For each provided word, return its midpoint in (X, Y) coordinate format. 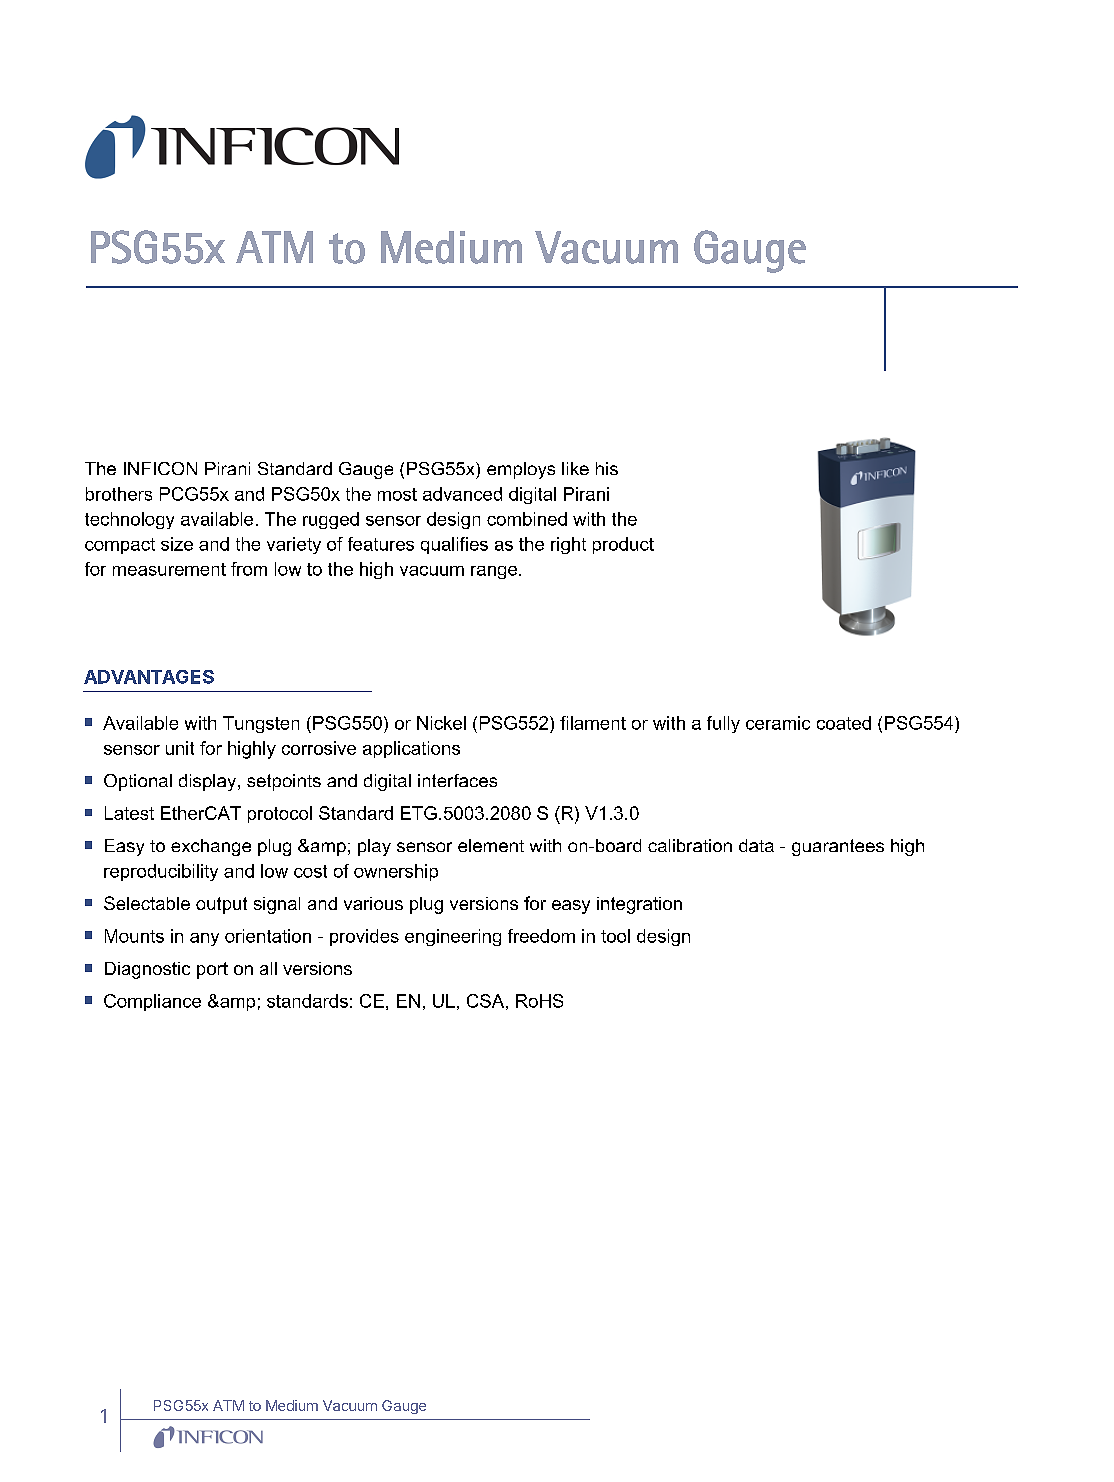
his (607, 468)
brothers (119, 494)
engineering (453, 937)
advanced (462, 494)
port (212, 970)
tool (615, 936)
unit (180, 748)
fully (723, 724)
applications (411, 749)
